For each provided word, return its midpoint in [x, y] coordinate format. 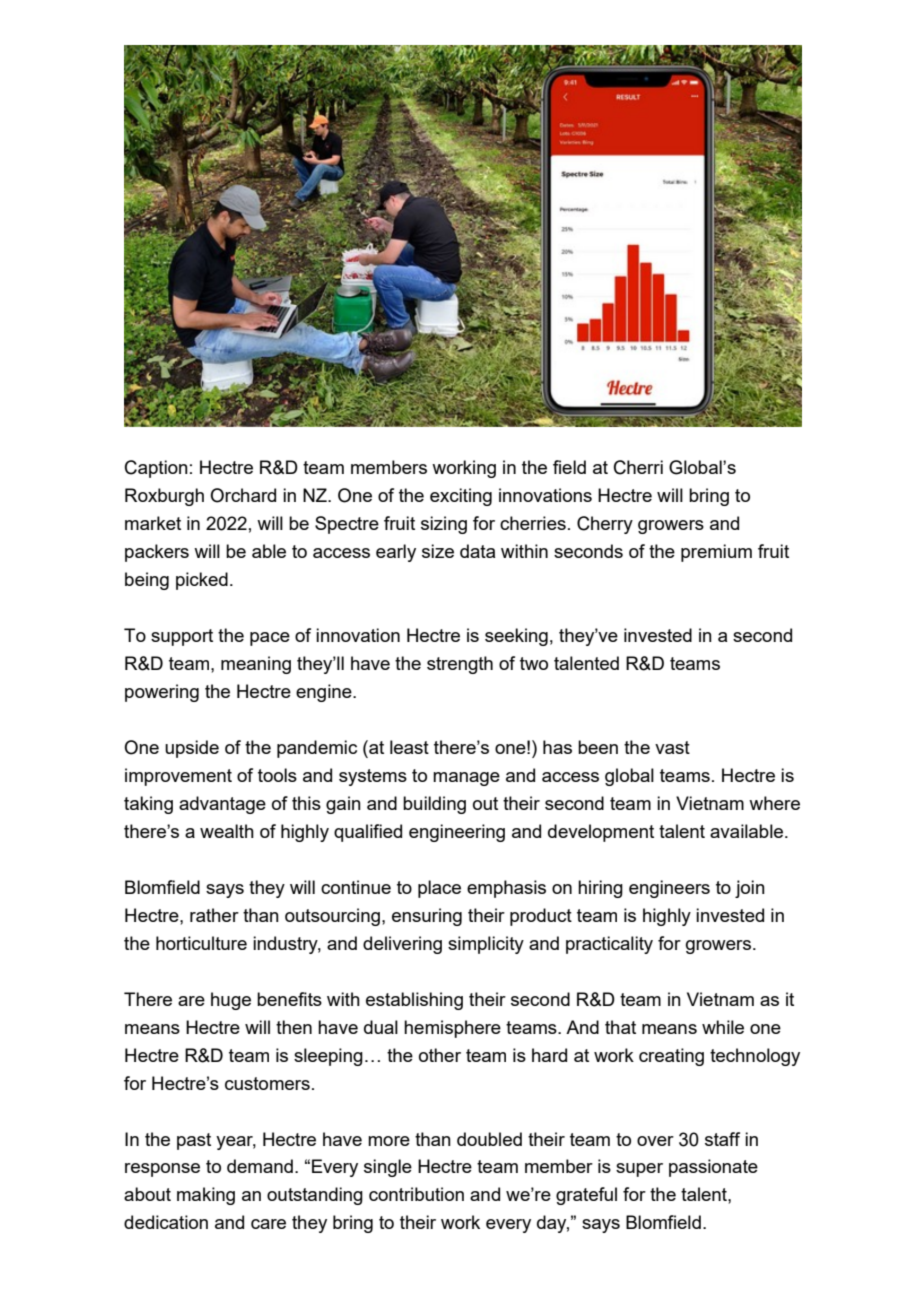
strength [460, 665]
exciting [461, 497]
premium [716, 553]
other [440, 1055]
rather [214, 915]
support [182, 637]
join [750, 889]
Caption [156, 469]
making [206, 1196]
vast [672, 747]
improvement [178, 777]
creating [671, 1057]
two [534, 663]
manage [466, 779]
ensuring [427, 917]
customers [267, 1083]
